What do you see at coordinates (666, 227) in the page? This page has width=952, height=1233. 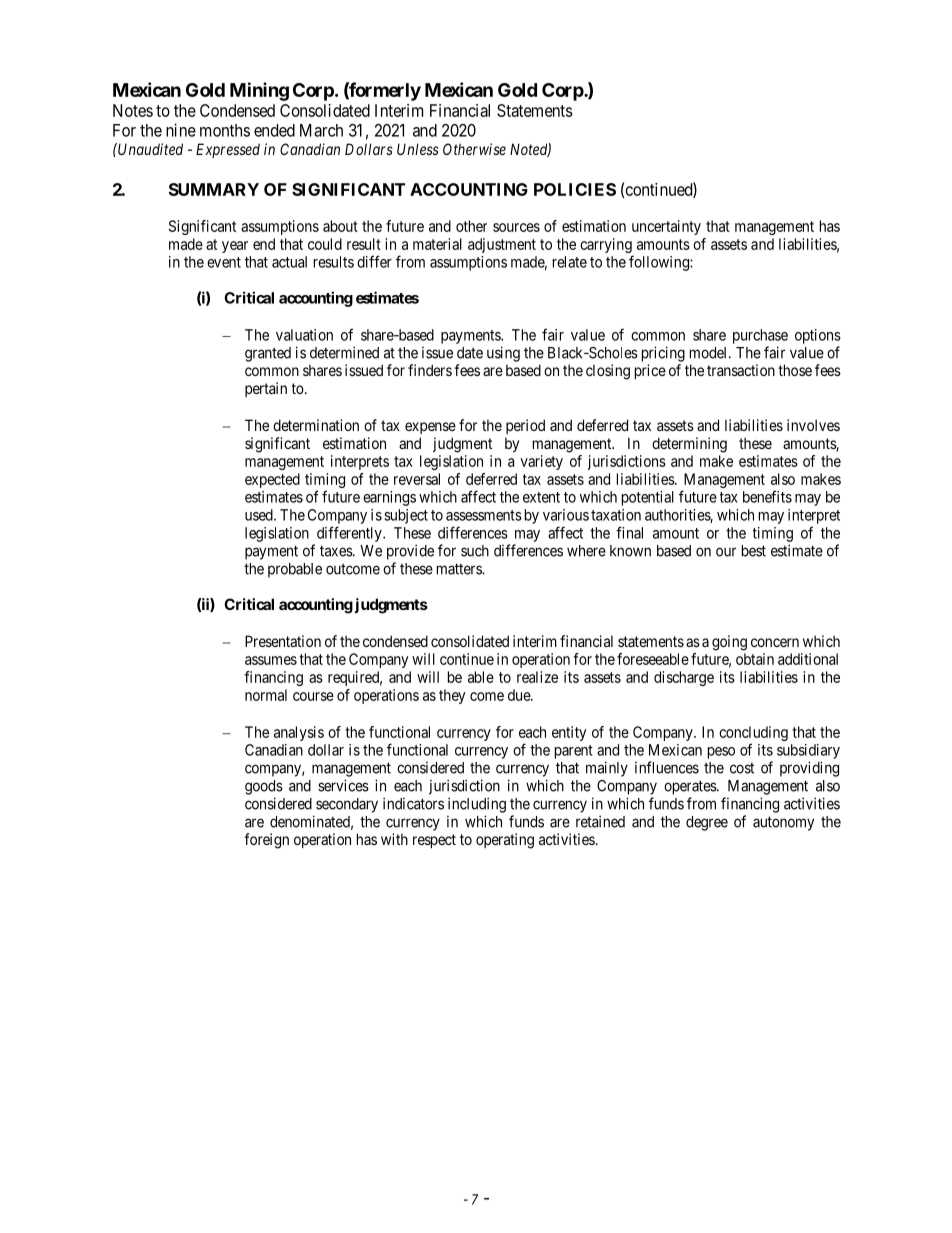 I see `uncertainty` at bounding box center [666, 227].
